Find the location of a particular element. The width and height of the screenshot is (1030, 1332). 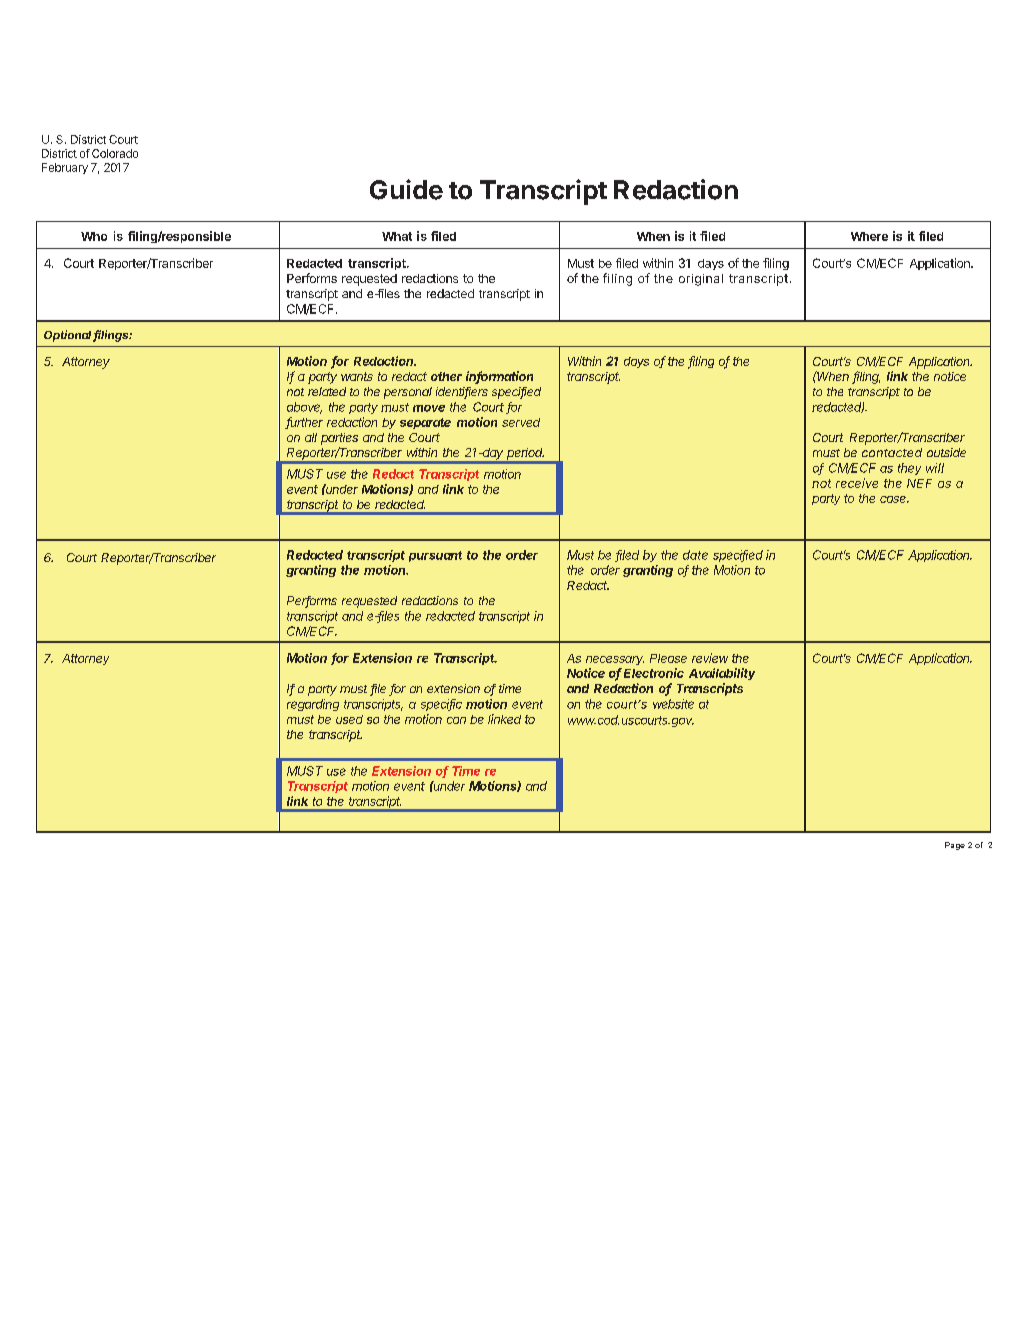

original is located at coordinates (701, 280).
